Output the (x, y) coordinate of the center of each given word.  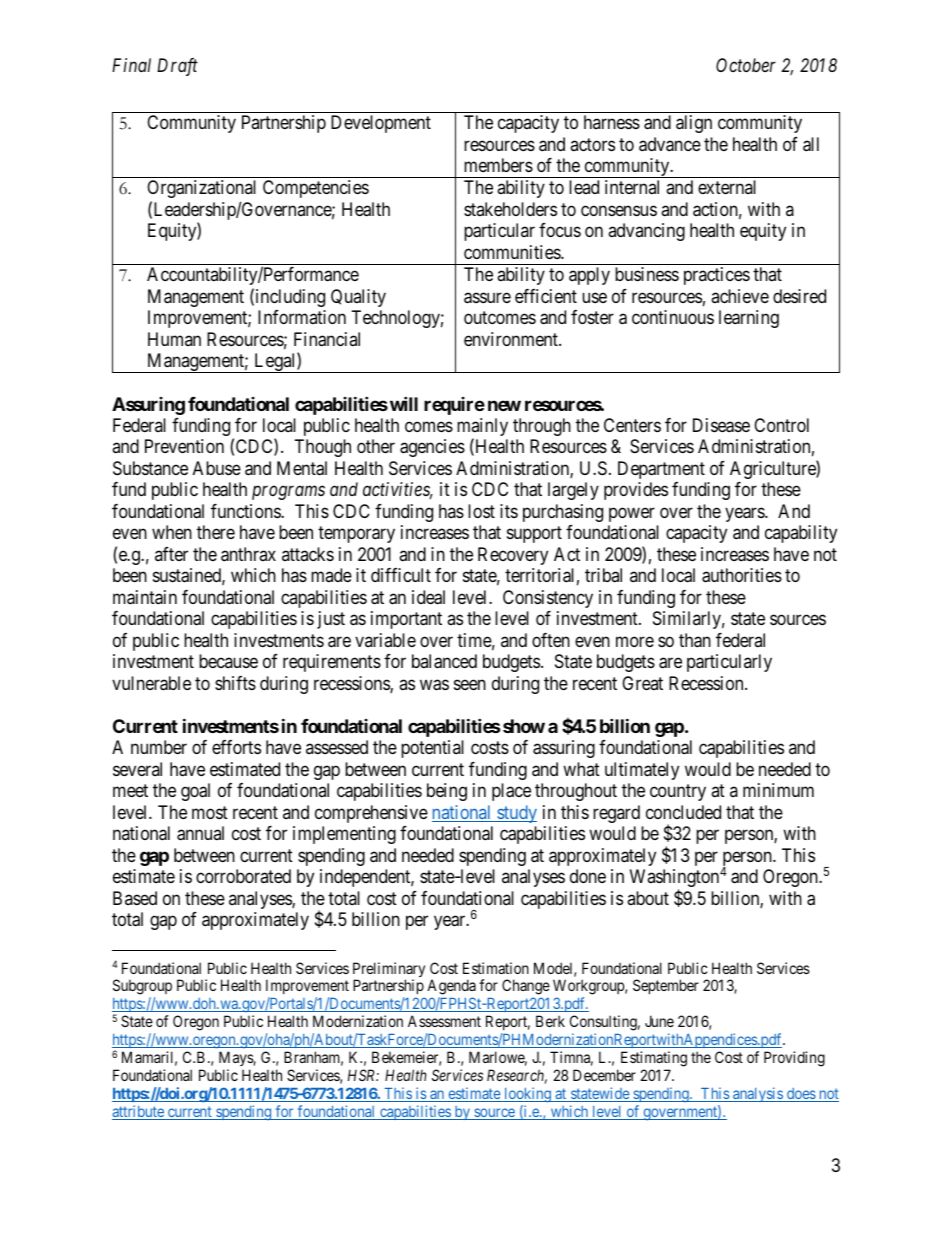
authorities (742, 575)
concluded (683, 812)
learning (749, 319)
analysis (758, 1094)
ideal (428, 597)
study (516, 814)
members (498, 165)
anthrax (248, 554)
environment (512, 339)
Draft (177, 67)
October (746, 65)
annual (200, 833)
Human (174, 339)
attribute (139, 1112)
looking (527, 1094)
